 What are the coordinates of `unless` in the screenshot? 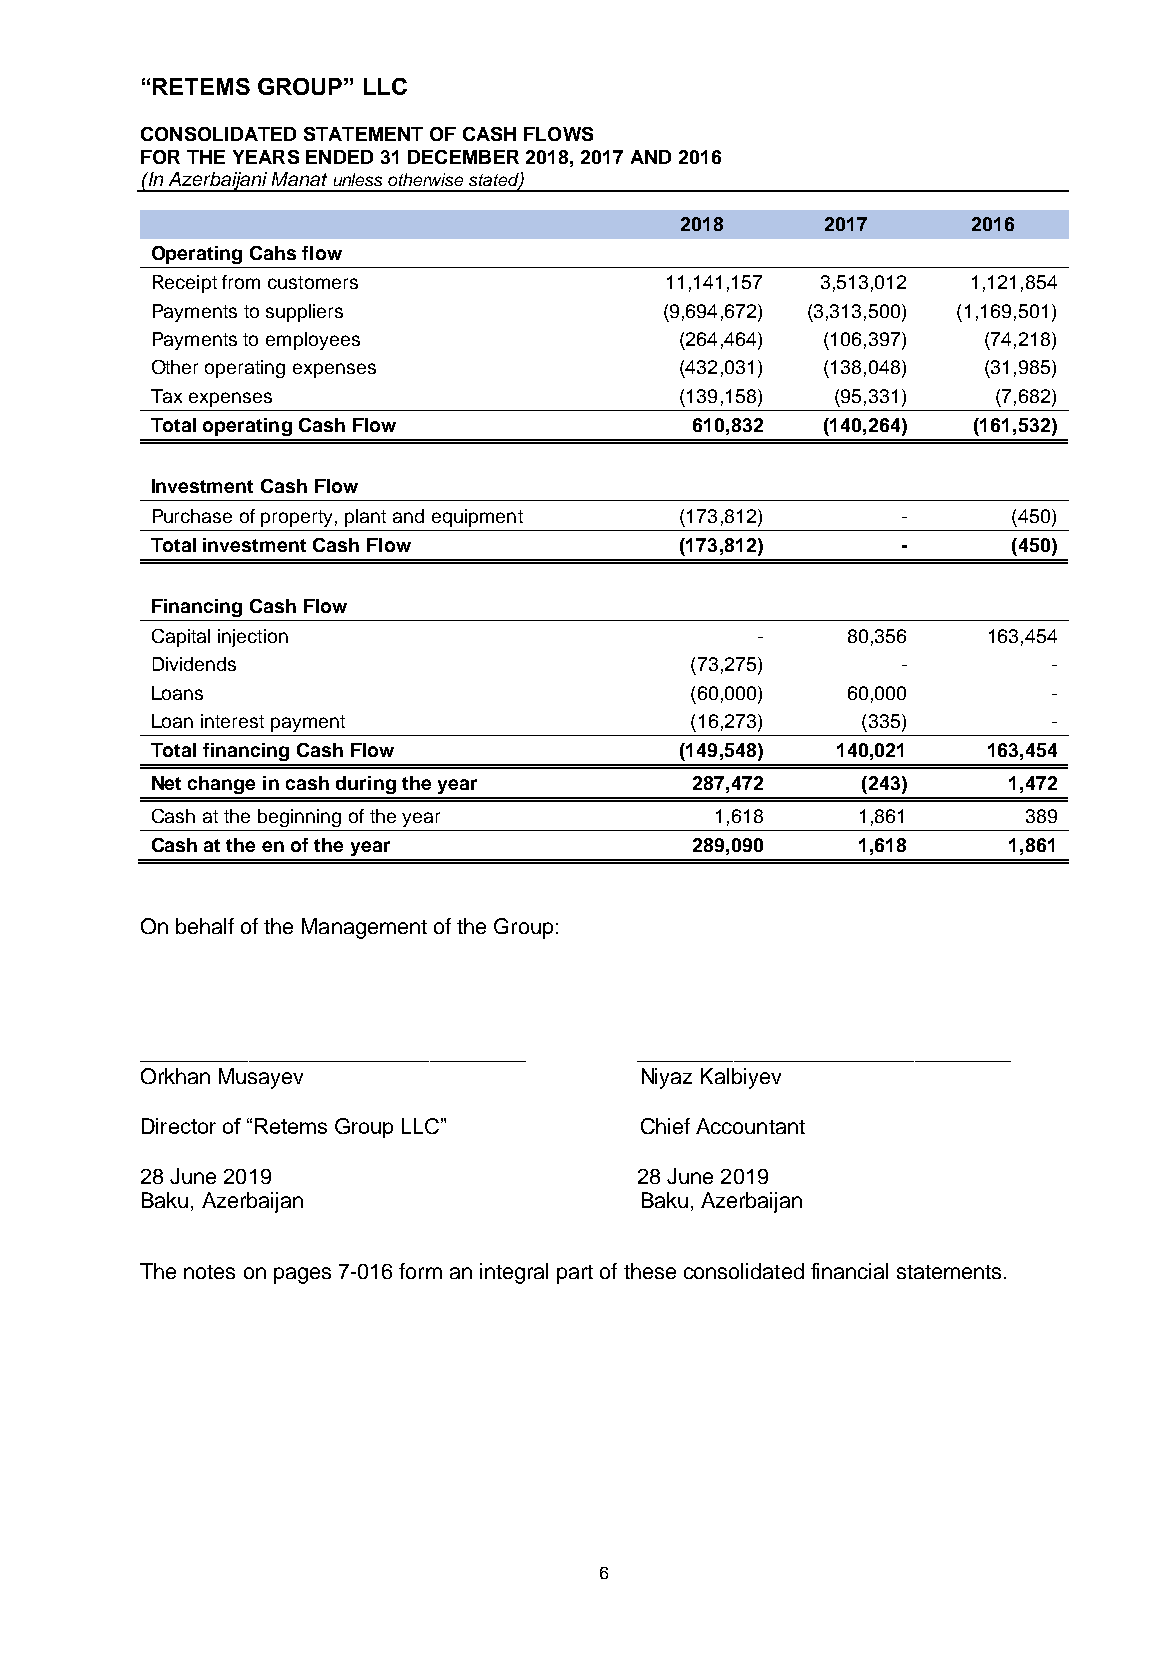 It's located at (358, 179).
